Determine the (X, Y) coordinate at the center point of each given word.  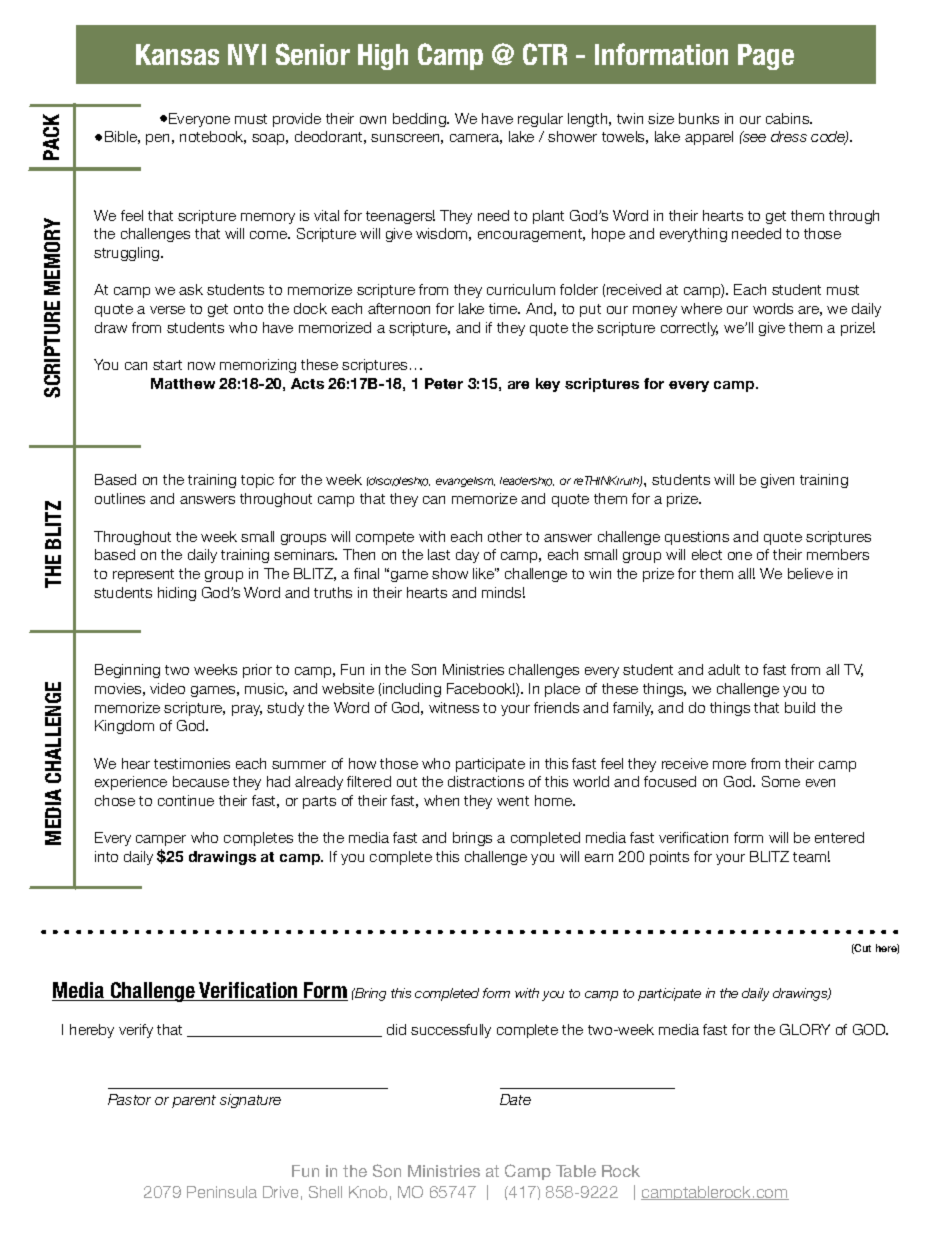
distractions (486, 781)
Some (781, 781)
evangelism (465, 482)
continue (186, 800)
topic (257, 481)
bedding (420, 120)
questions (697, 538)
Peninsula (222, 1192)
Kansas (177, 54)
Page (766, 57)
